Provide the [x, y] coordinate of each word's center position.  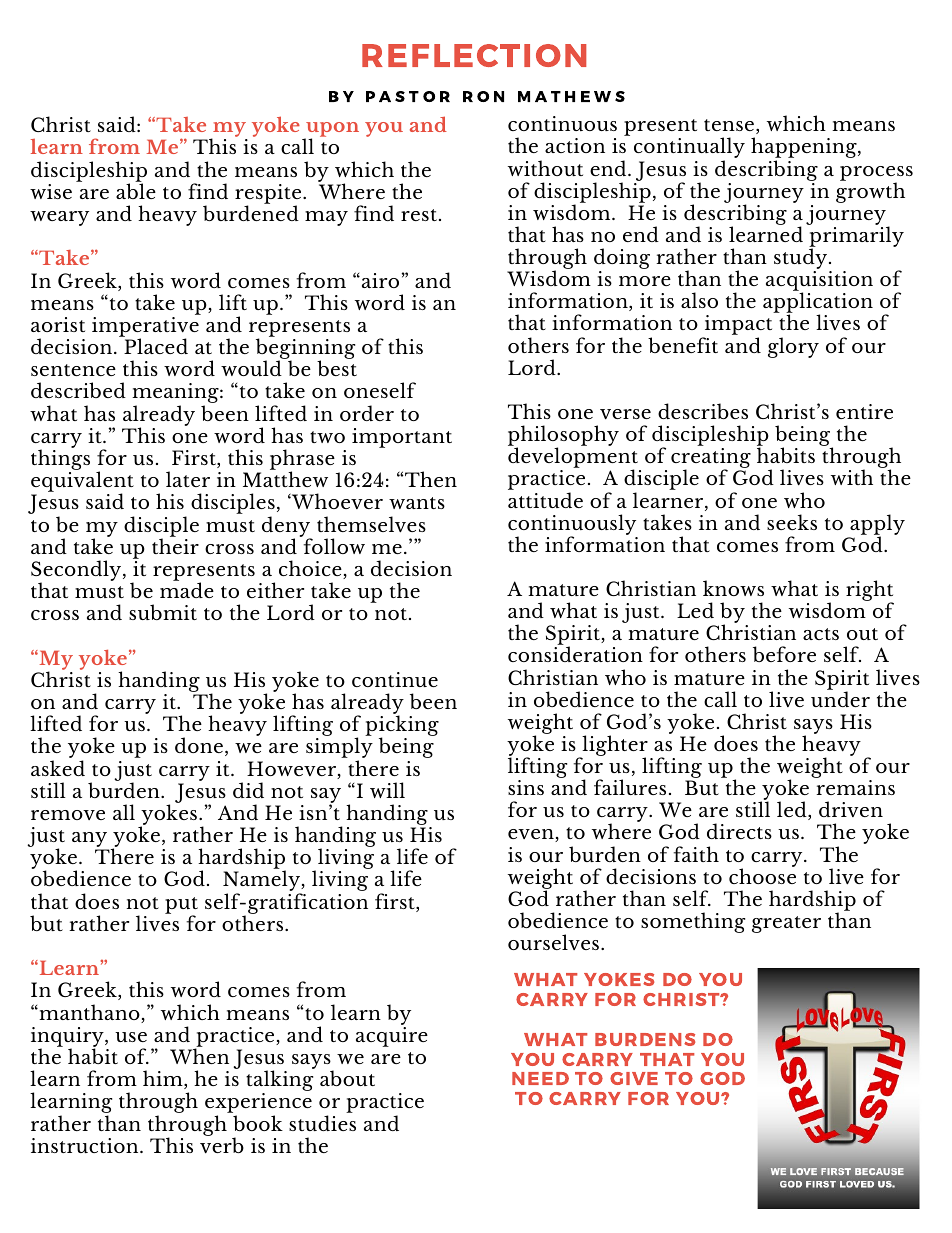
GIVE [634, 1078]
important [402, 438]
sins [526, 787]
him [164, 1079]
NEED [540, 1078]
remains [855, 787]
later [188, 479]
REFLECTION [474, 55]
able [136, 190]
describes [703, 411]
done [199, 745]
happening [805, 149]
